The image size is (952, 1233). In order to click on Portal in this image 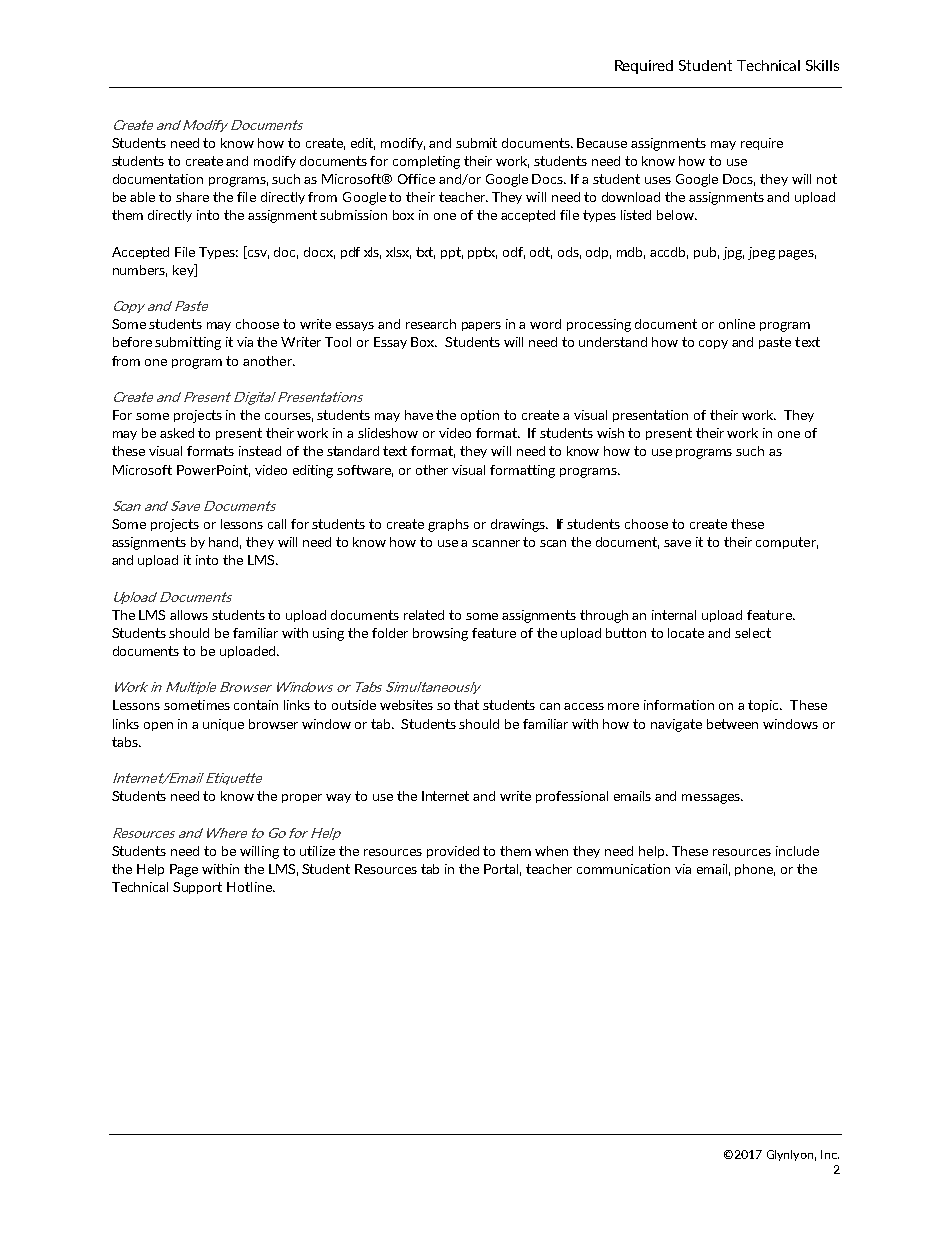, I will do `click(502, 870)`.
